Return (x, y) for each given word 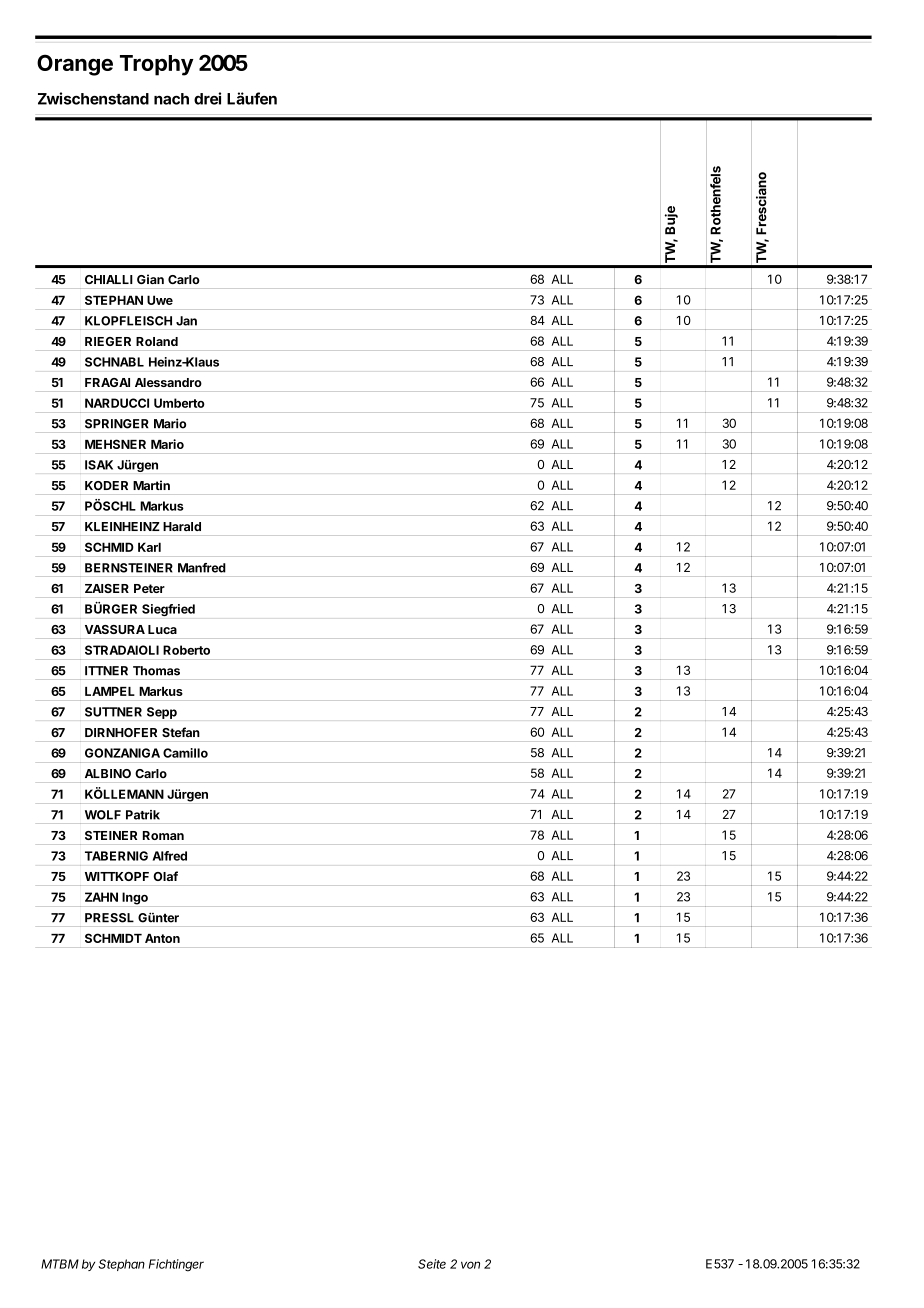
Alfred (170, 856)
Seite (432, 1264)
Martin (151, 485)
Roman (163, 835)
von (470, 1265)
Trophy (157, 65)
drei (207, 98)
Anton (162, 938)
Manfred (202, 568)
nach (171, 99)
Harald (182, 526)
